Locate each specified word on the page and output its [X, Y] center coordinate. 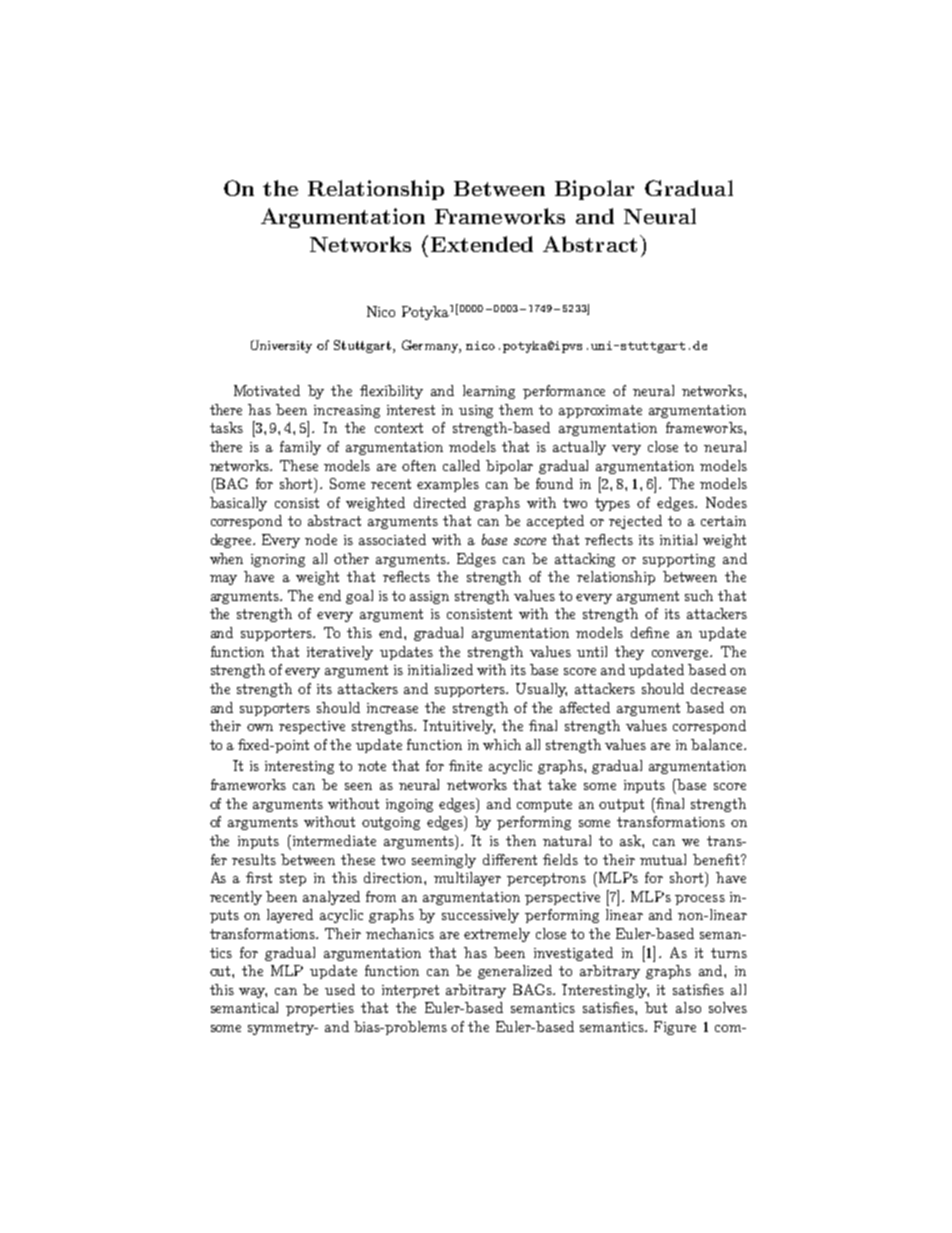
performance [564, 392]
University [281, 346]
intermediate [334, 840]
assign [429, 597]
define [650, 632]
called [461, 465]
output [621, 805]
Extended [482, 244]
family [300, 448]
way [253, 993]
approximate [600, 411]
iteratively [340, 653]
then [521, 840]
